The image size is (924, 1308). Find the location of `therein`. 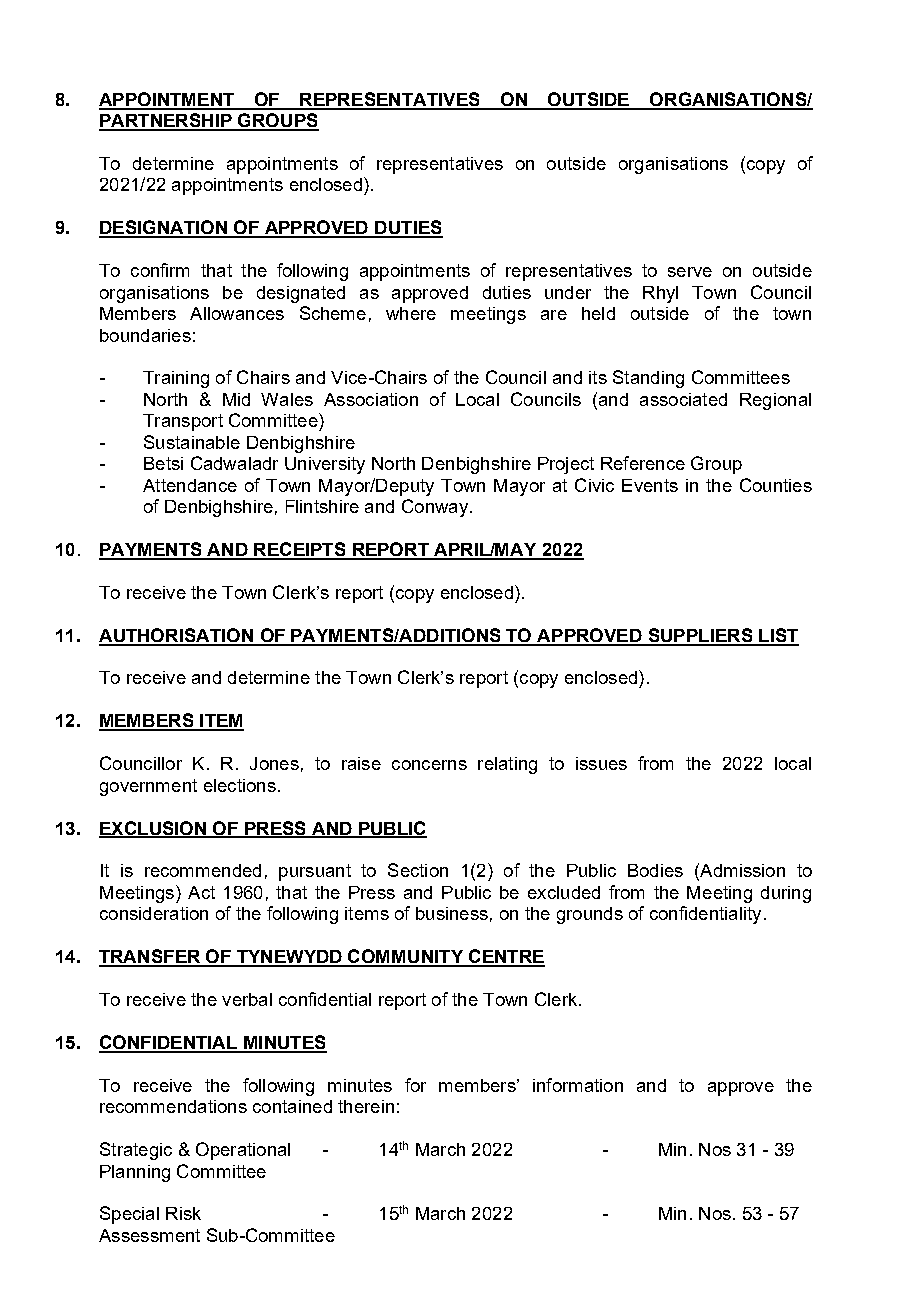

therein is located at coordinates (366, 1106).
